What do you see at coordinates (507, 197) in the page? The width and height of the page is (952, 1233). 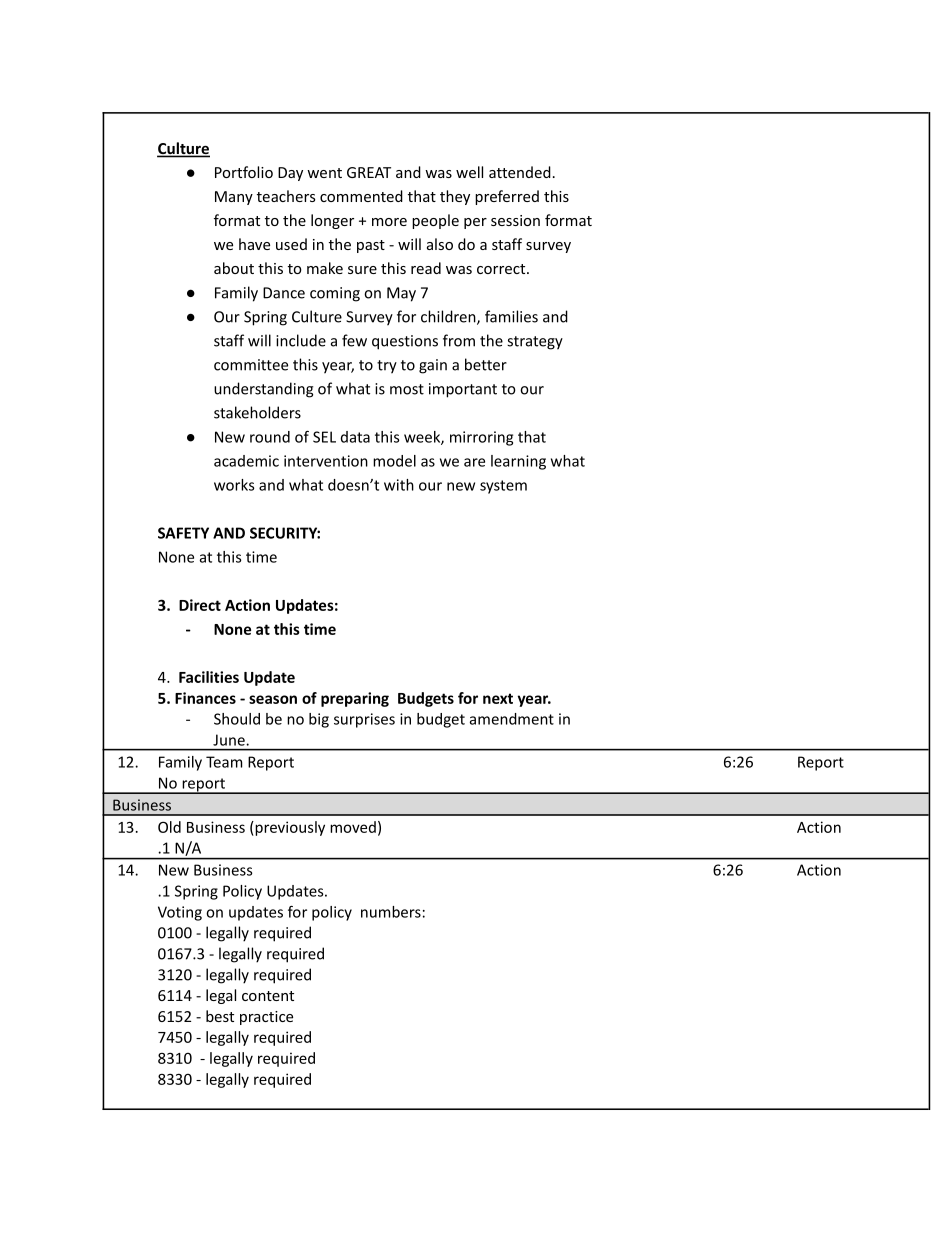 I see `preferred` at bounding box center [507, 197].
